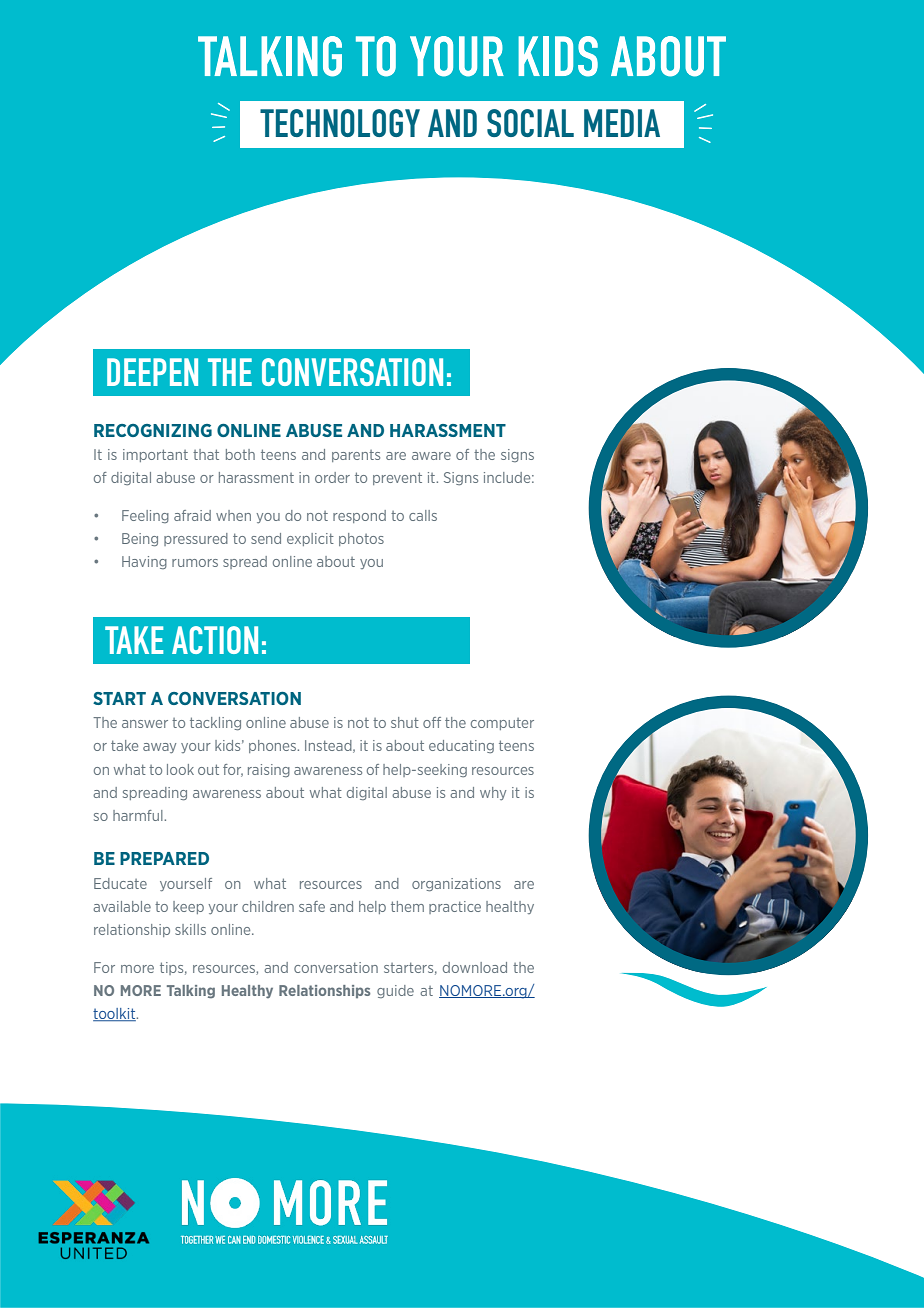 Image resolution: width=924 pixels, height=1308 pixels. Describe the element at coordinates (395, 991) in the page. I see `guide` at that location.
